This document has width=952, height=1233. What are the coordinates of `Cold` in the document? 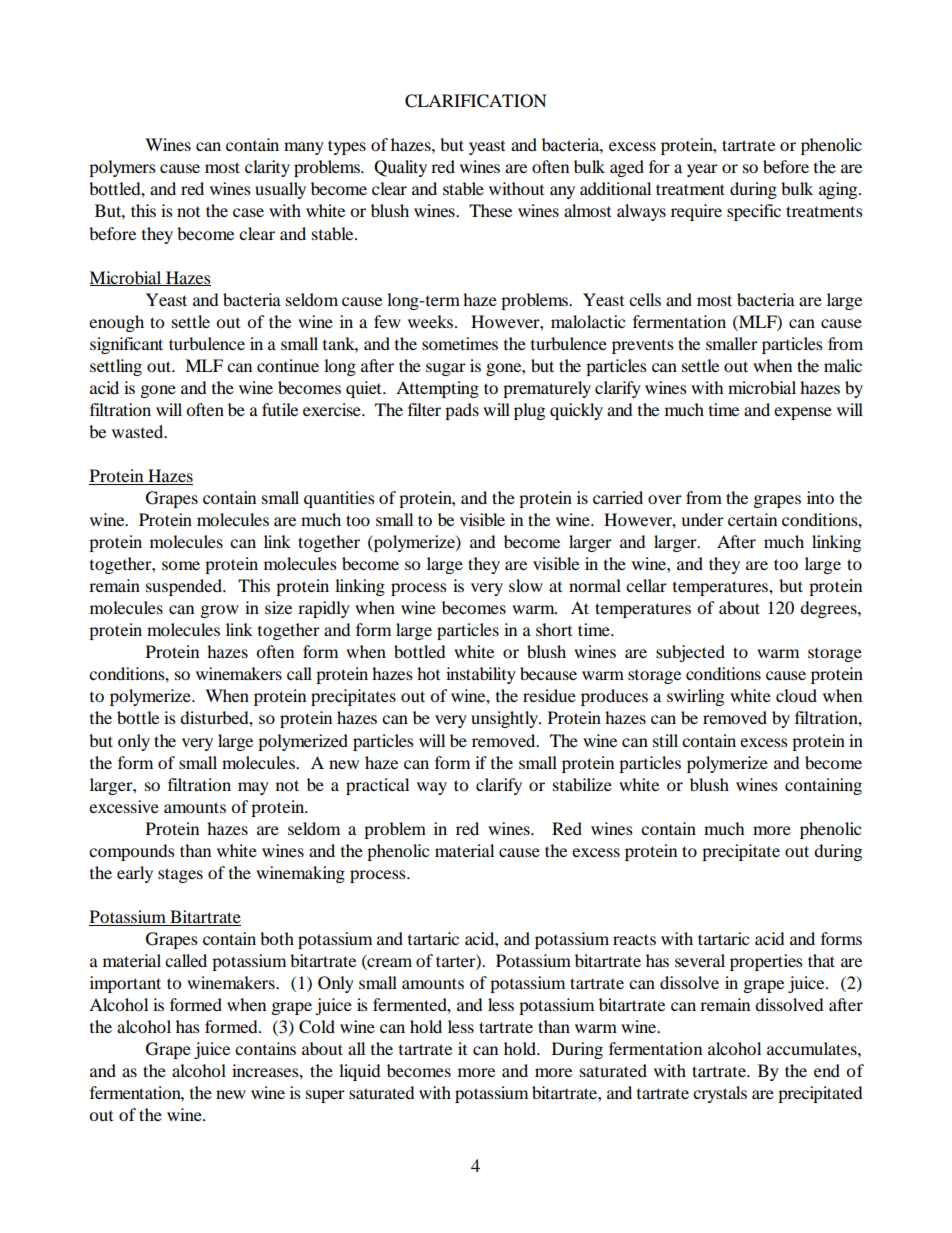 It's located at (317, 1027).
